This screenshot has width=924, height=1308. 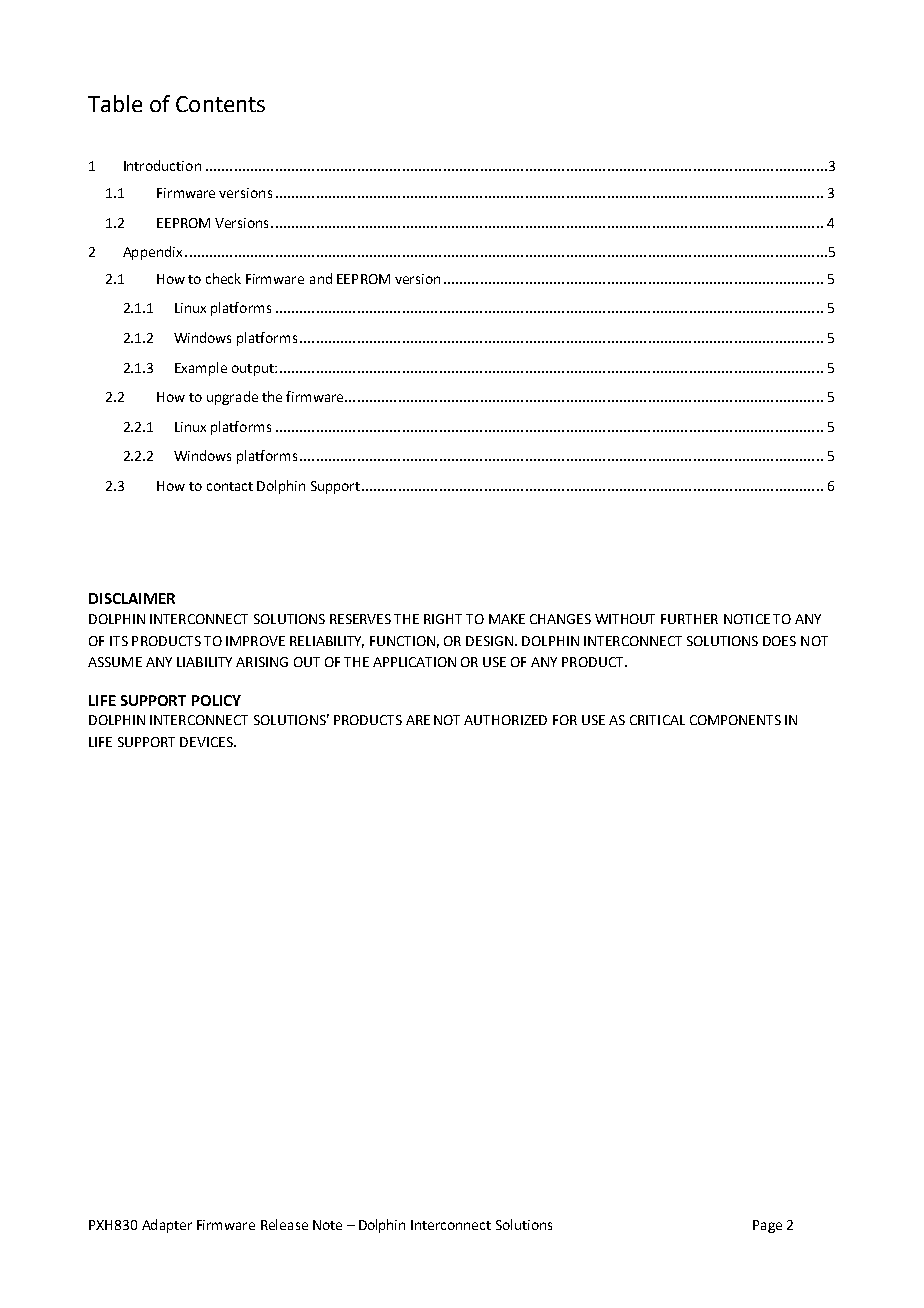 What do you see at coordinates (216, 700) in the screenshot?
I see `POLICY` at bounding box center [216, 700].
